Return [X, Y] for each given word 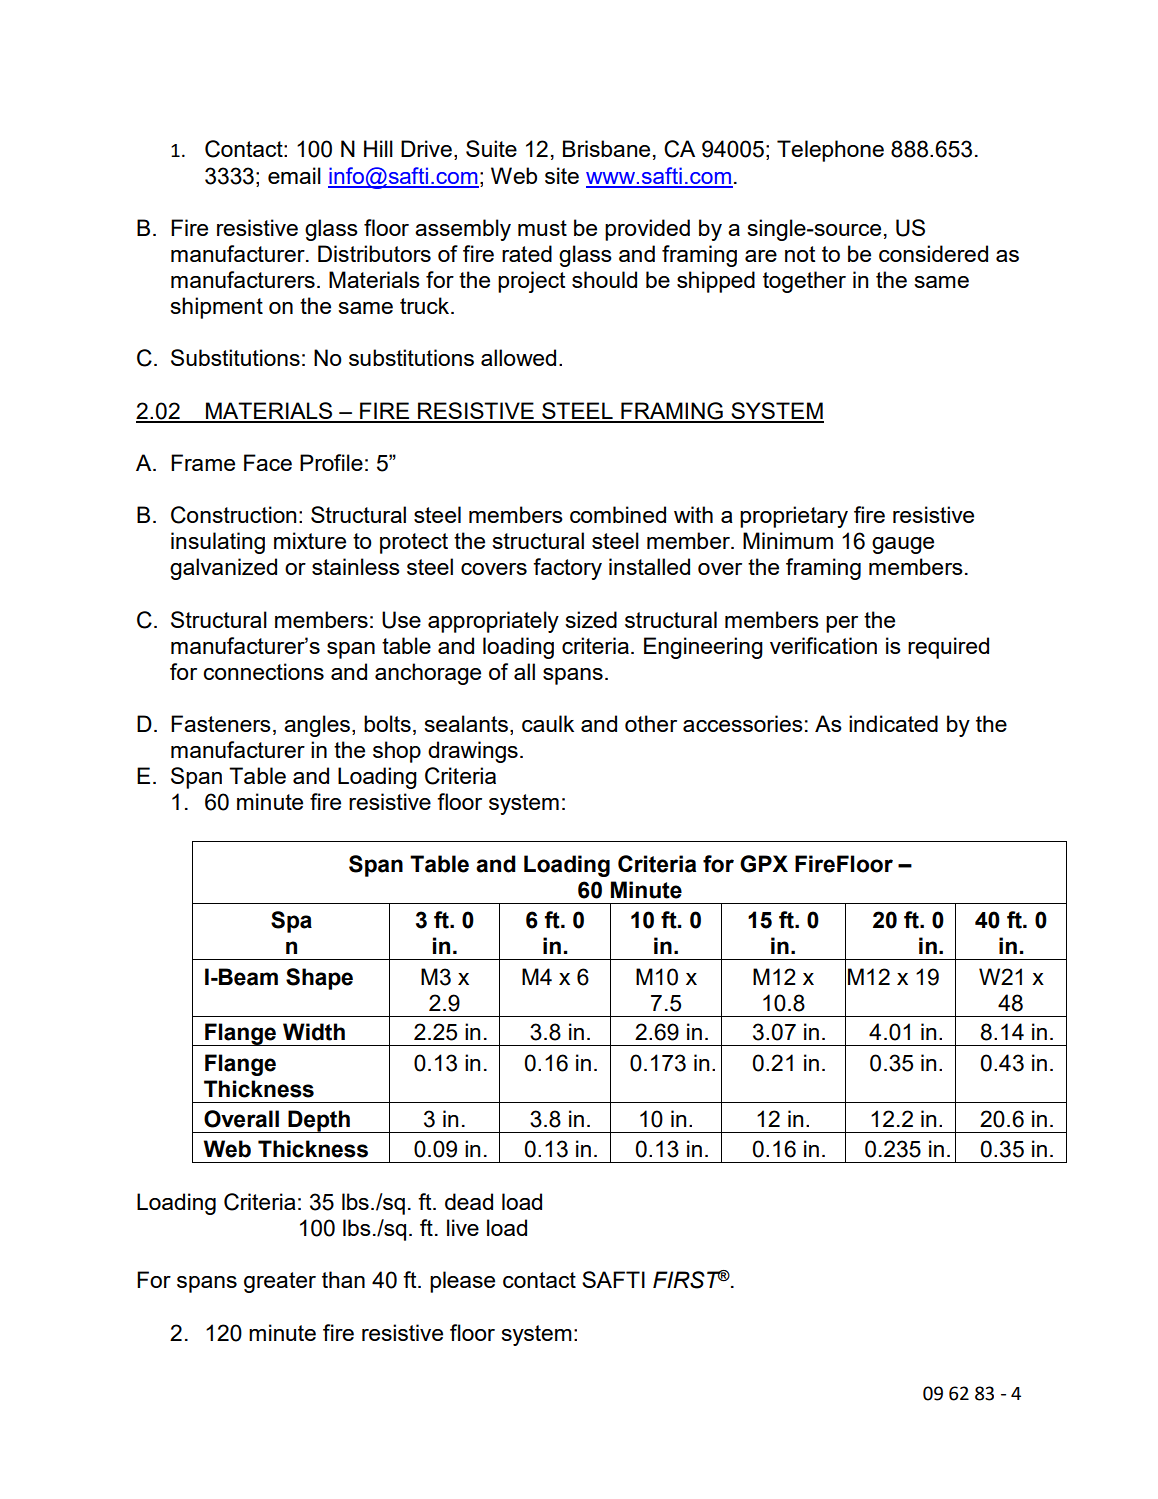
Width [314, 1032]
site [562, 175]
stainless [356, 566]
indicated [893, 723]
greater [280, 1282]
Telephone [830, 151]
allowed [518, 357]
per [842, 624]
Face [268, 462]
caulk [548, 723]
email [294, 175]
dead [469, 1201]
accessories [743, 723]
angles [317, 726]
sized [591, 619]
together [804, 282]
